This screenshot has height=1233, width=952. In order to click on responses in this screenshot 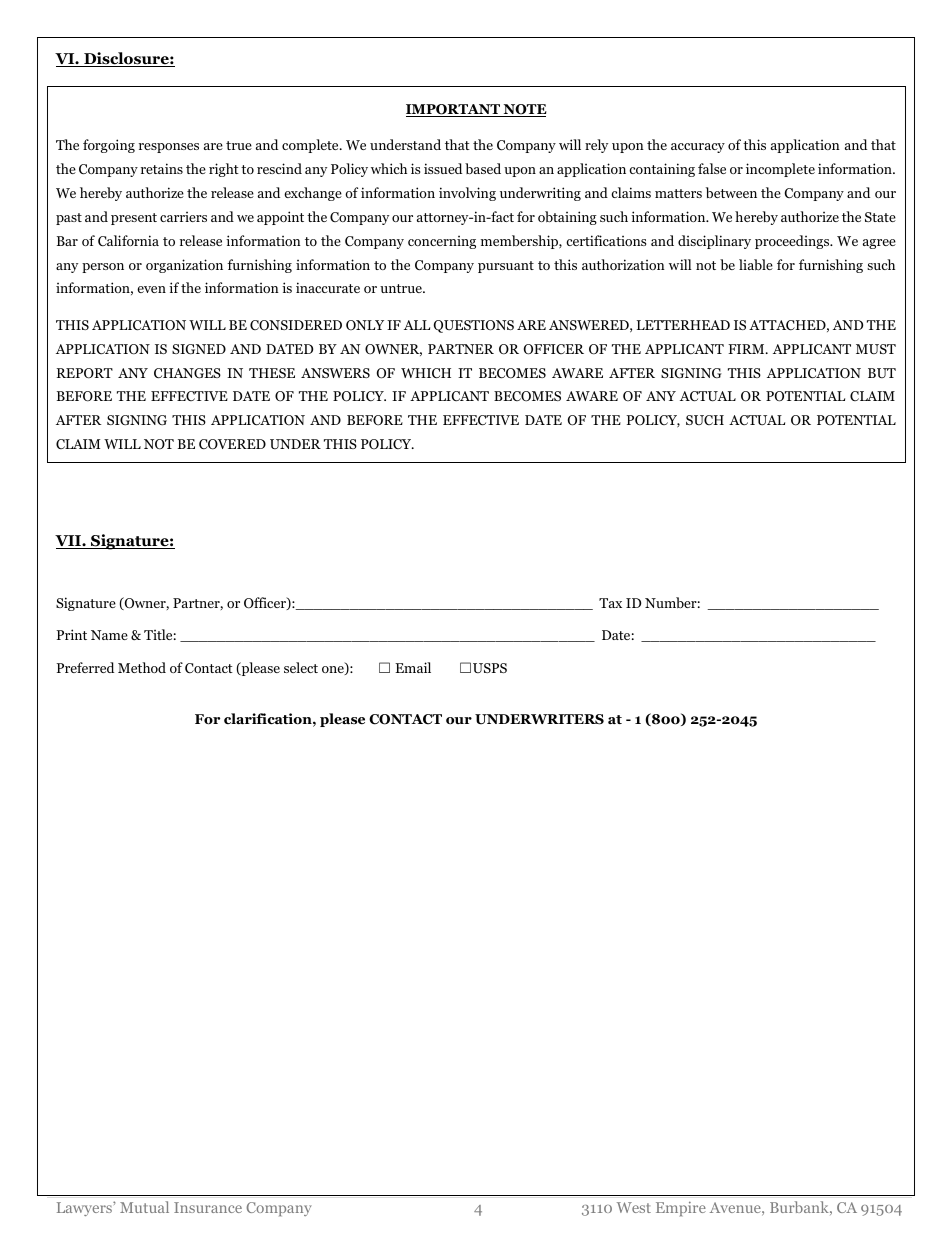, I will do `click(169, 148)`.
